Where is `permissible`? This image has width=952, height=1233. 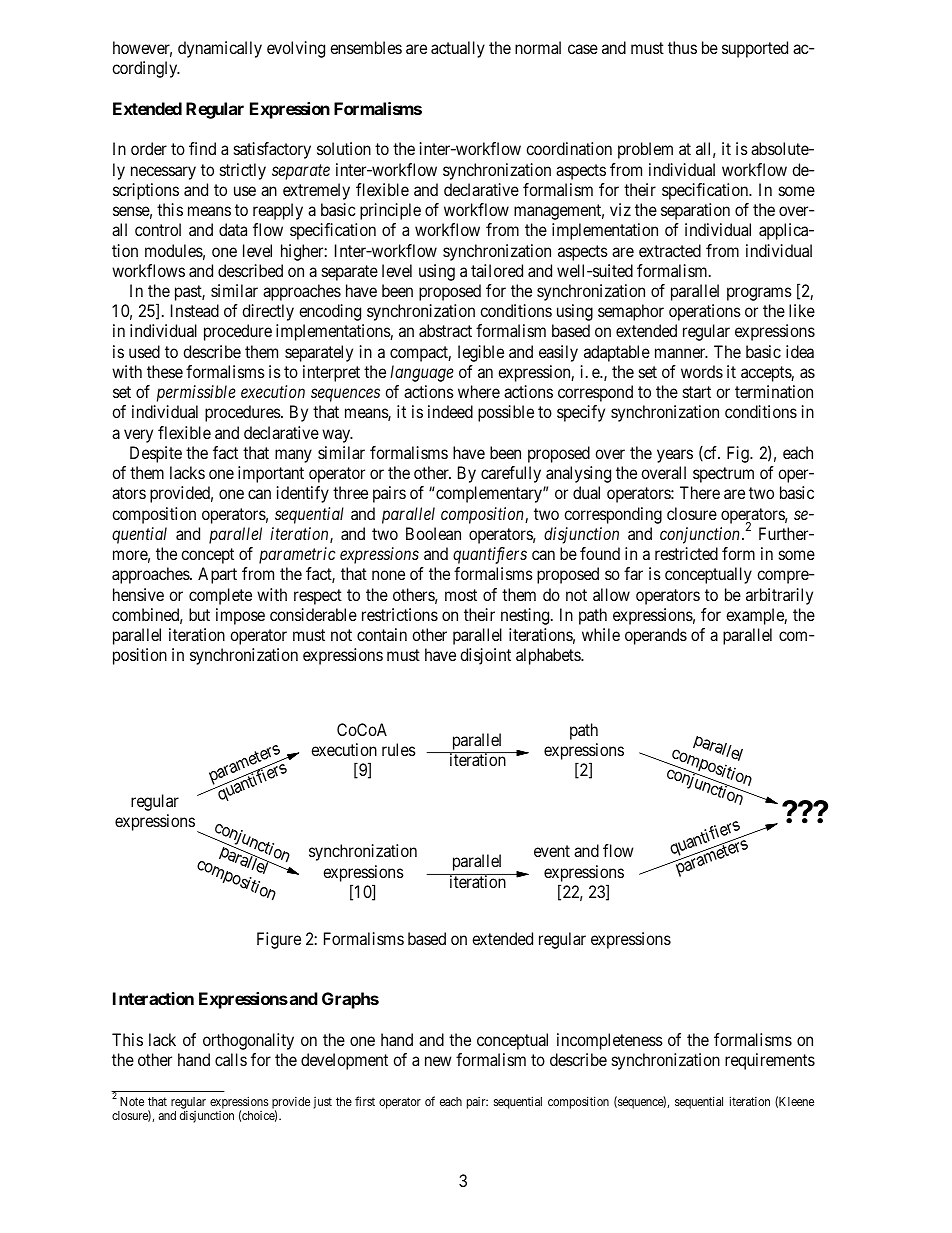 permissible is located at coordinates (196, 393).
